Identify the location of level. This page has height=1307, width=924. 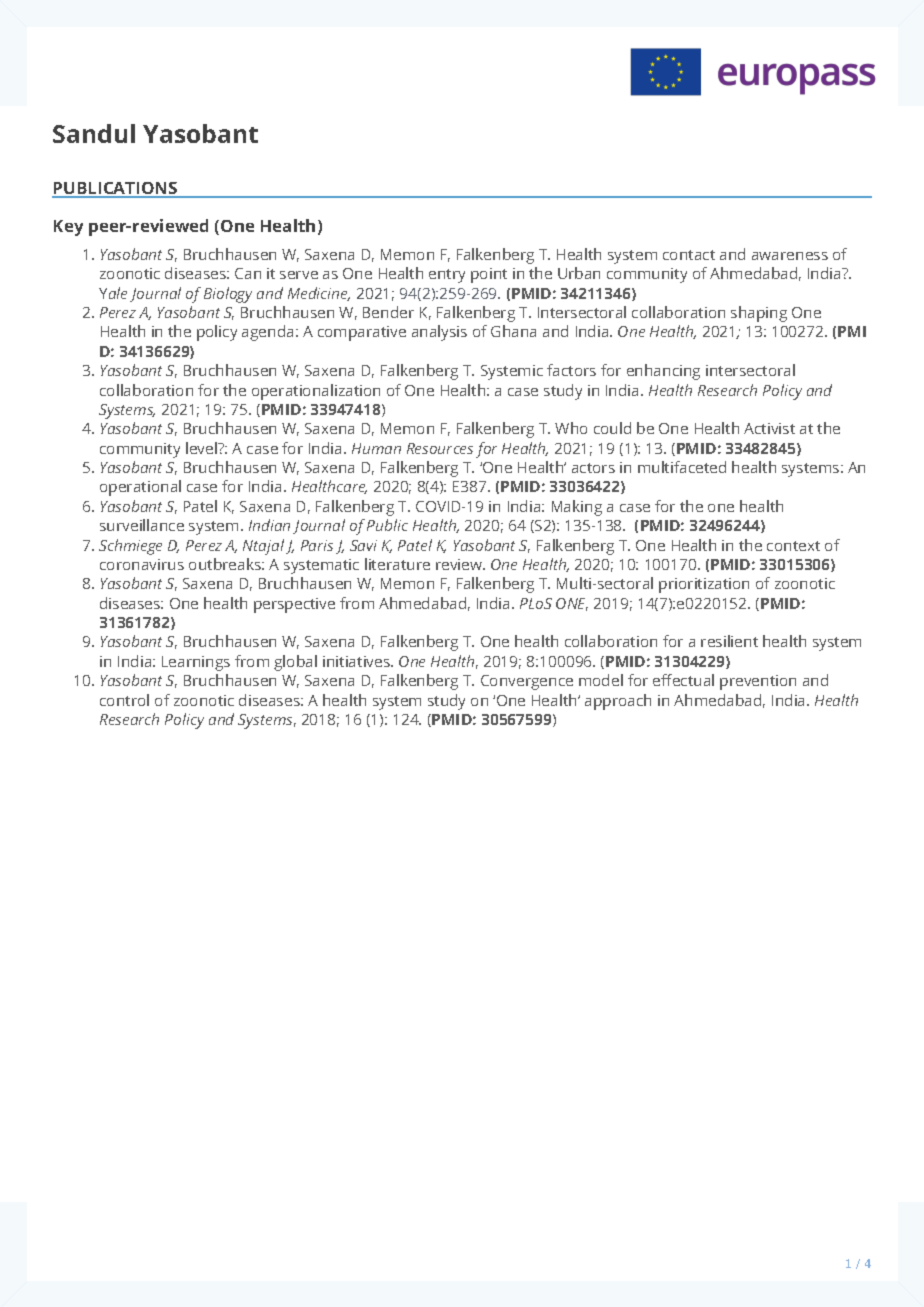
(202, 448).
